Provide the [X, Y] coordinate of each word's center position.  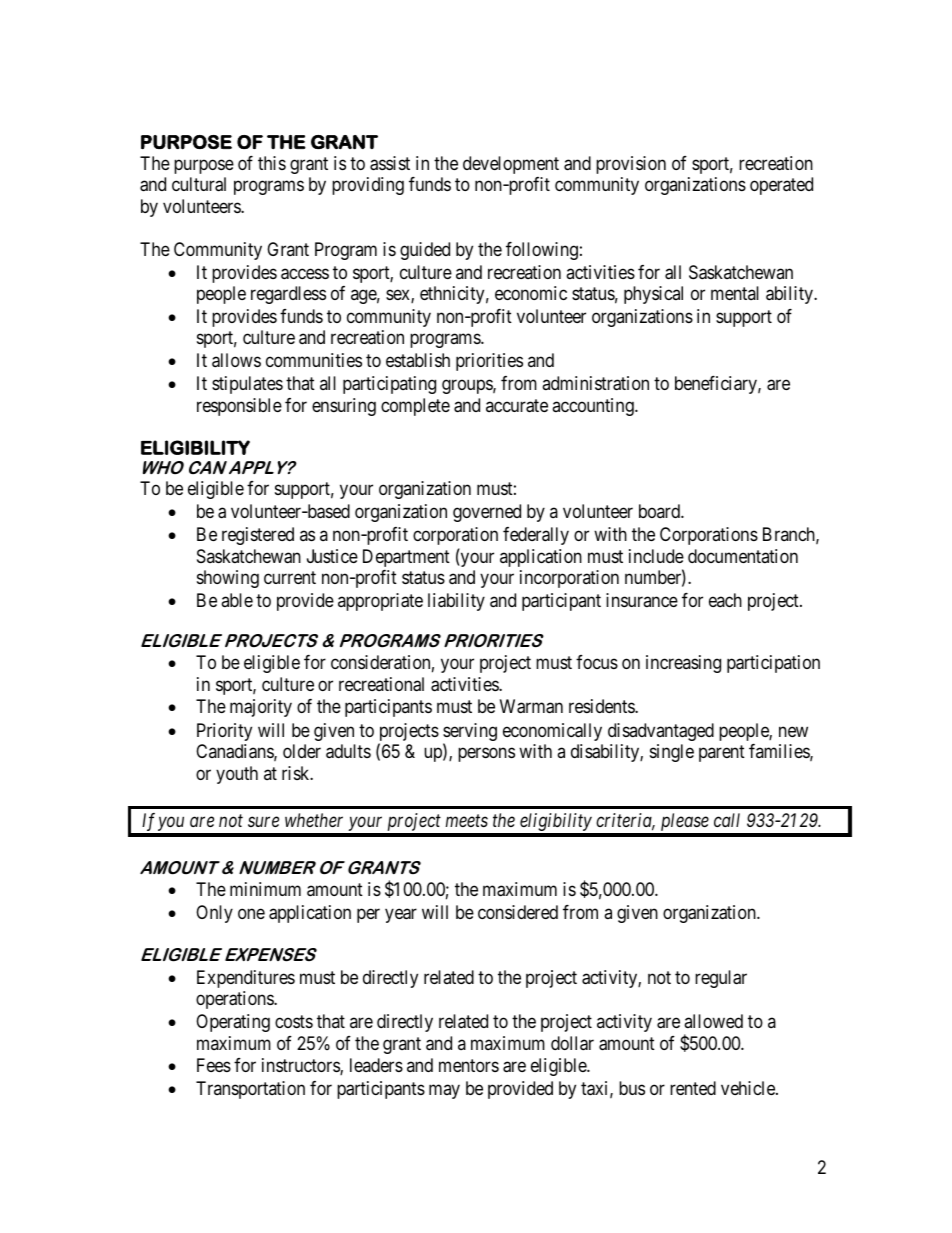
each [725, 600]
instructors [301, 1066]
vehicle [749, 1088]
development [511, 165]
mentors [469, 1065]
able [237, 600]
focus [597, 662]
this [272, 163]
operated [781, 186]
